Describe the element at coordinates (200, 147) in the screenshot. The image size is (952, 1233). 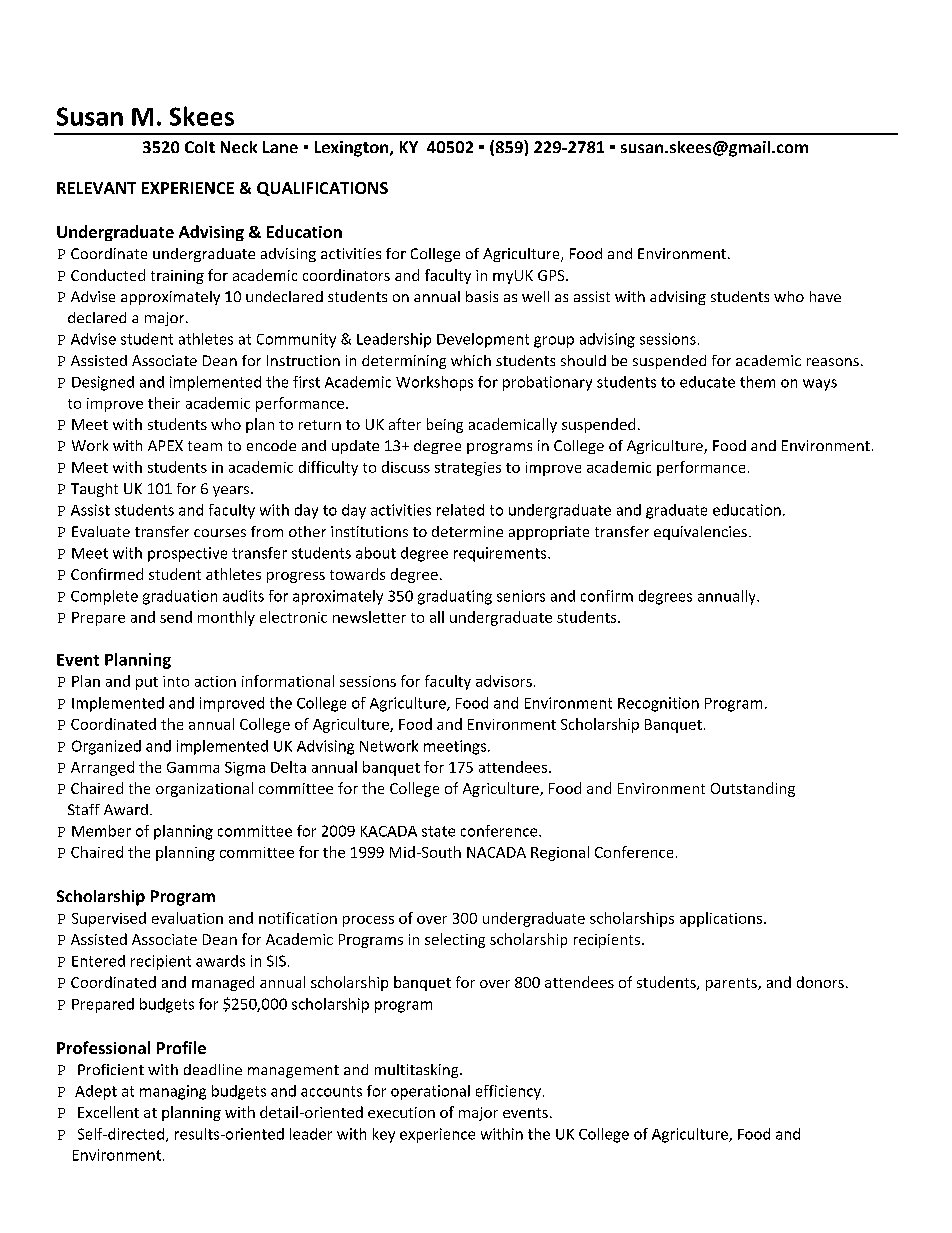
I see `Colt` at that location.
